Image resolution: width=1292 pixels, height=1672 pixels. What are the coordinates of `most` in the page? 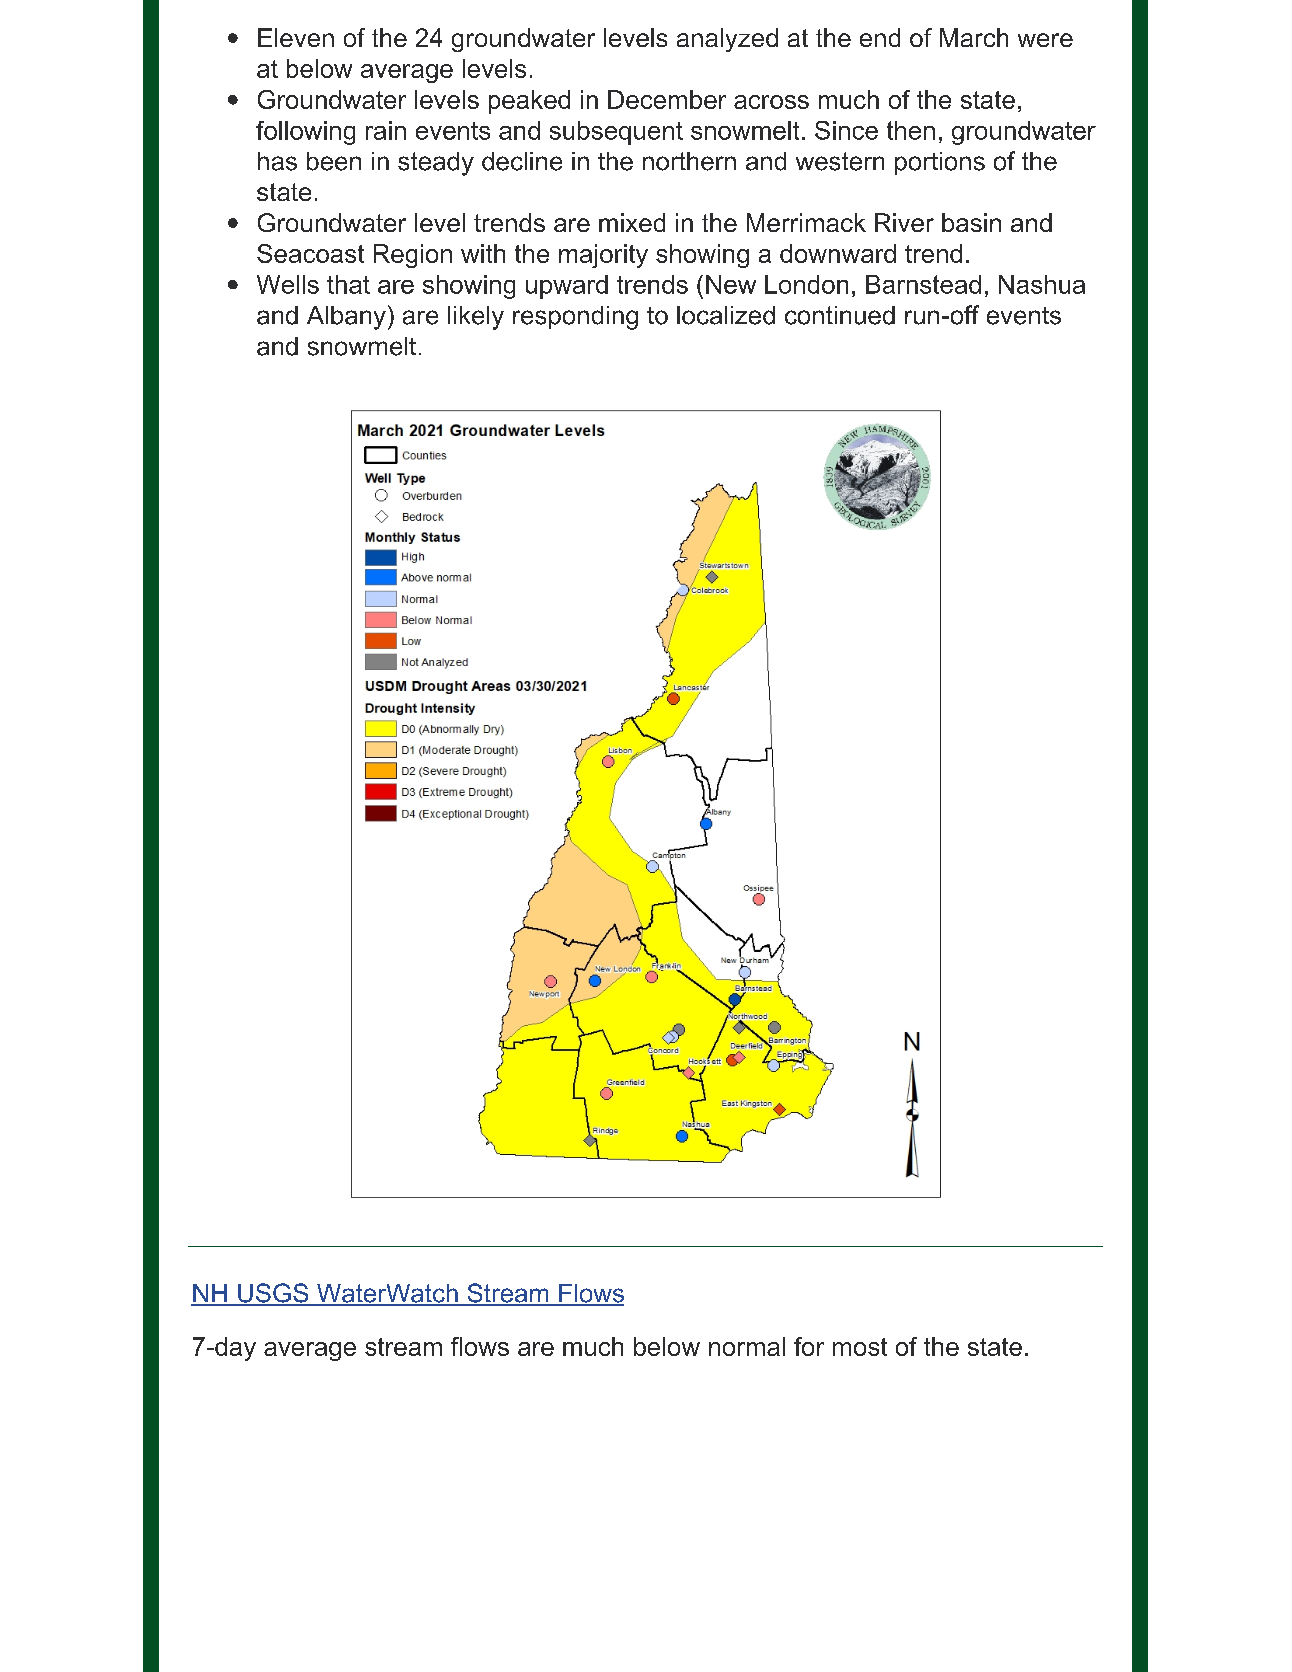 It's located at (860, 1347).
